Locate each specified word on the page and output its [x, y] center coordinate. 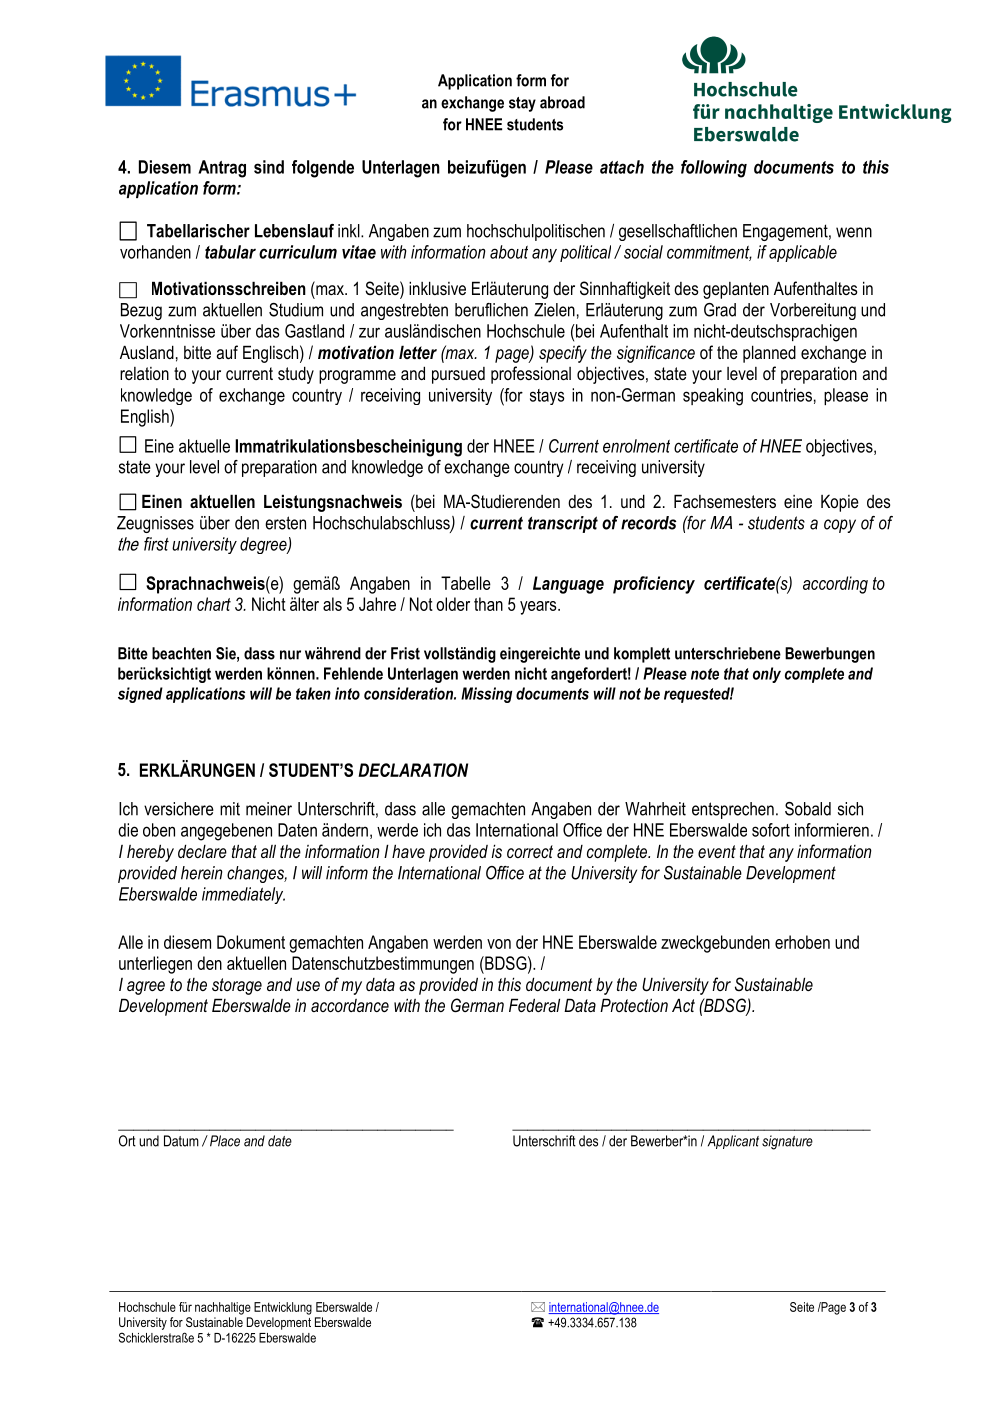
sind [269, 167]
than [488, 604]
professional [531, 375]
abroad [562, 102]
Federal [534, 1005]
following [714, 169]
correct [530, 851]
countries [781, 395]
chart [214, 604]
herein [201, 873]
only [767, 675]
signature [787, 1142]
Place [223, 1141]
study [296, 375]
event [717, 851]
